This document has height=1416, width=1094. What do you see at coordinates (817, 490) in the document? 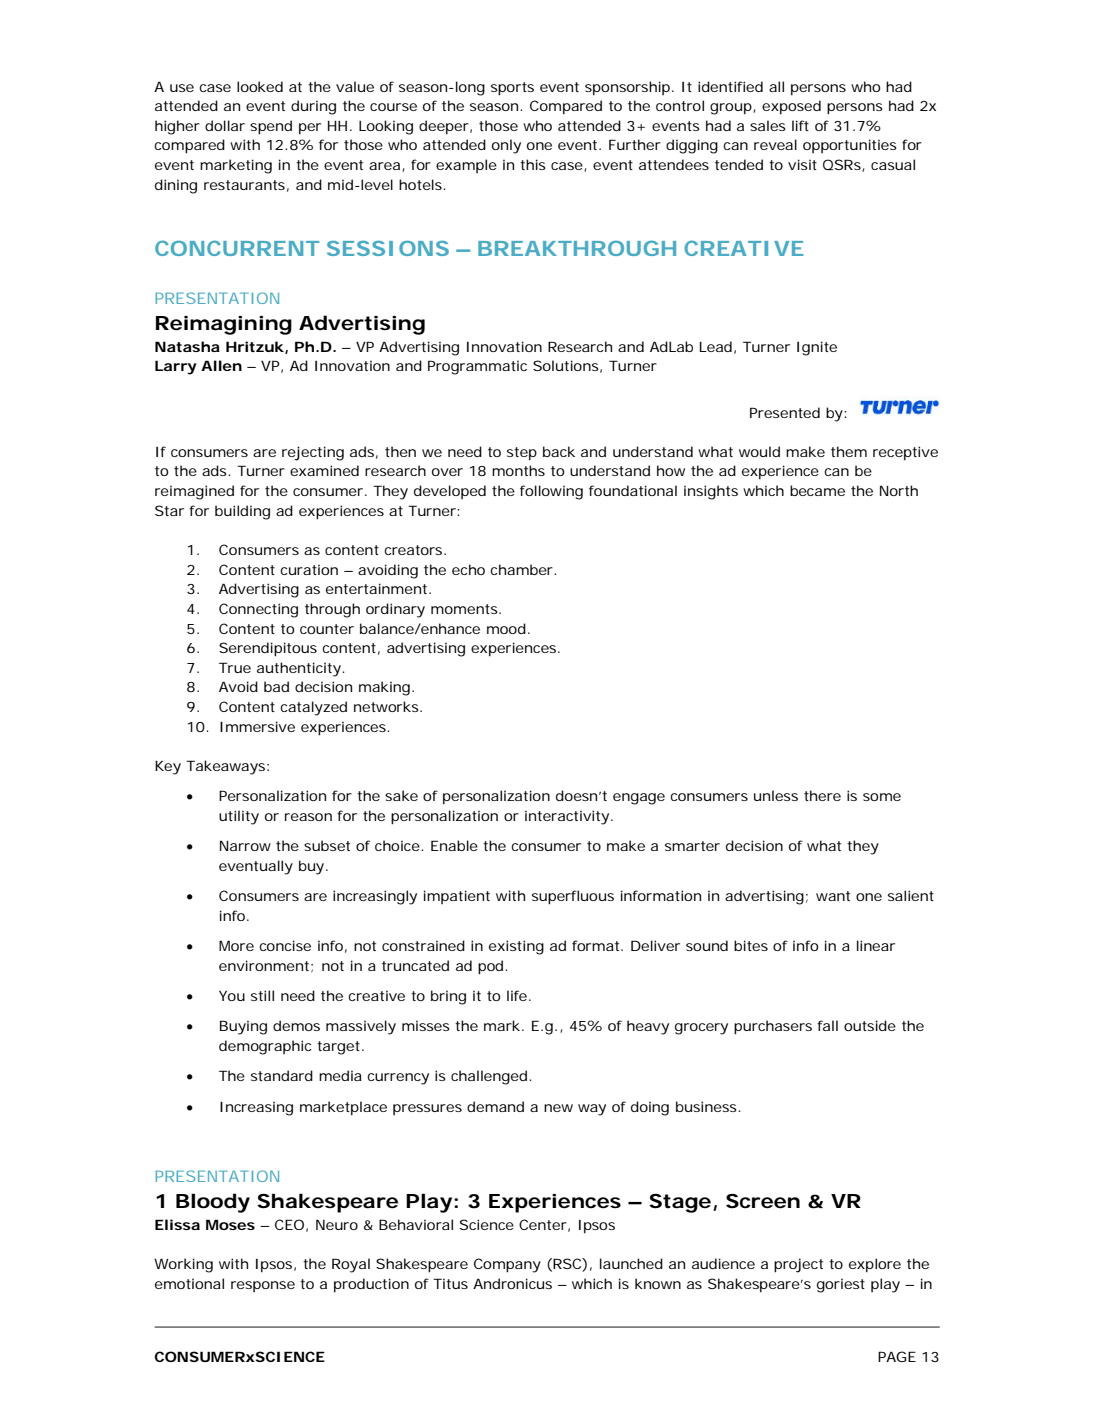
I see `became` at bounding box center [817, 490].
